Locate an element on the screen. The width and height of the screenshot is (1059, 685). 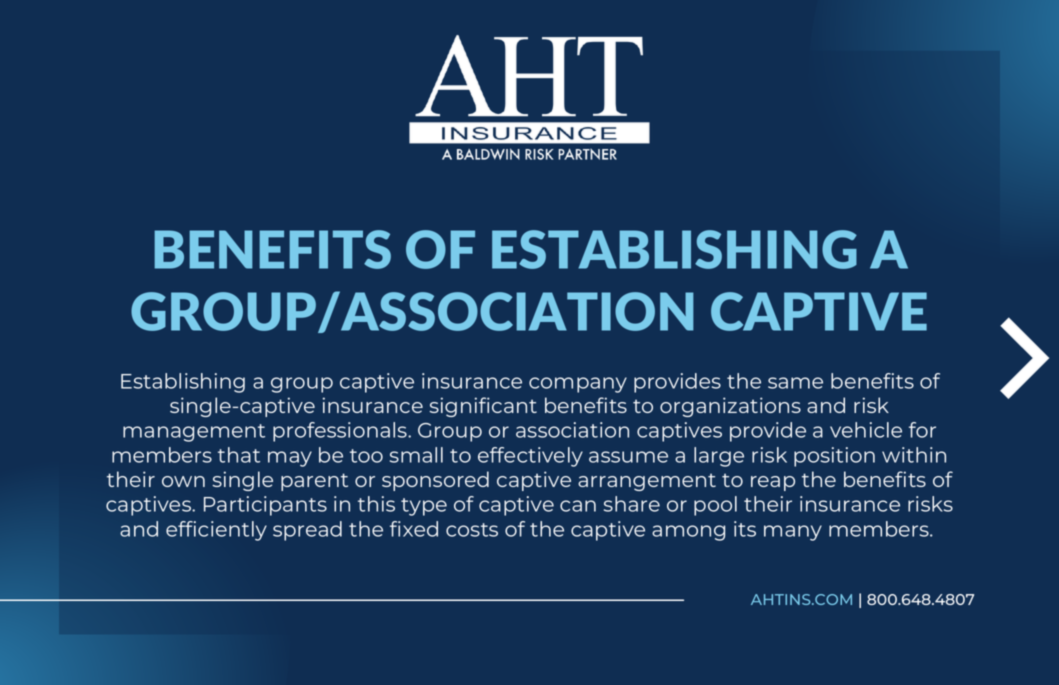
spread is located at coordinates (307, 531).
